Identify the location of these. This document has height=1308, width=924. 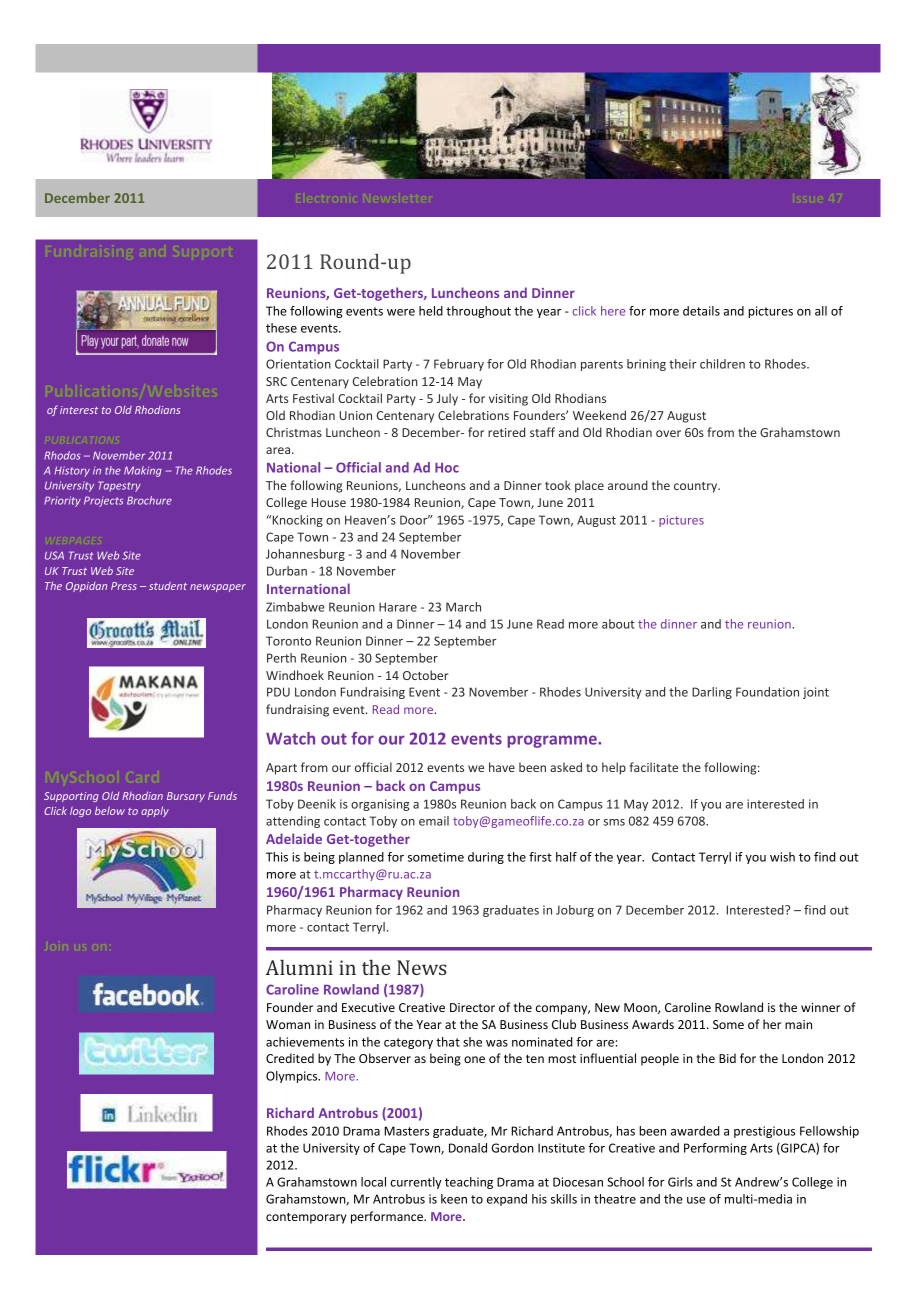
(281, 328).
